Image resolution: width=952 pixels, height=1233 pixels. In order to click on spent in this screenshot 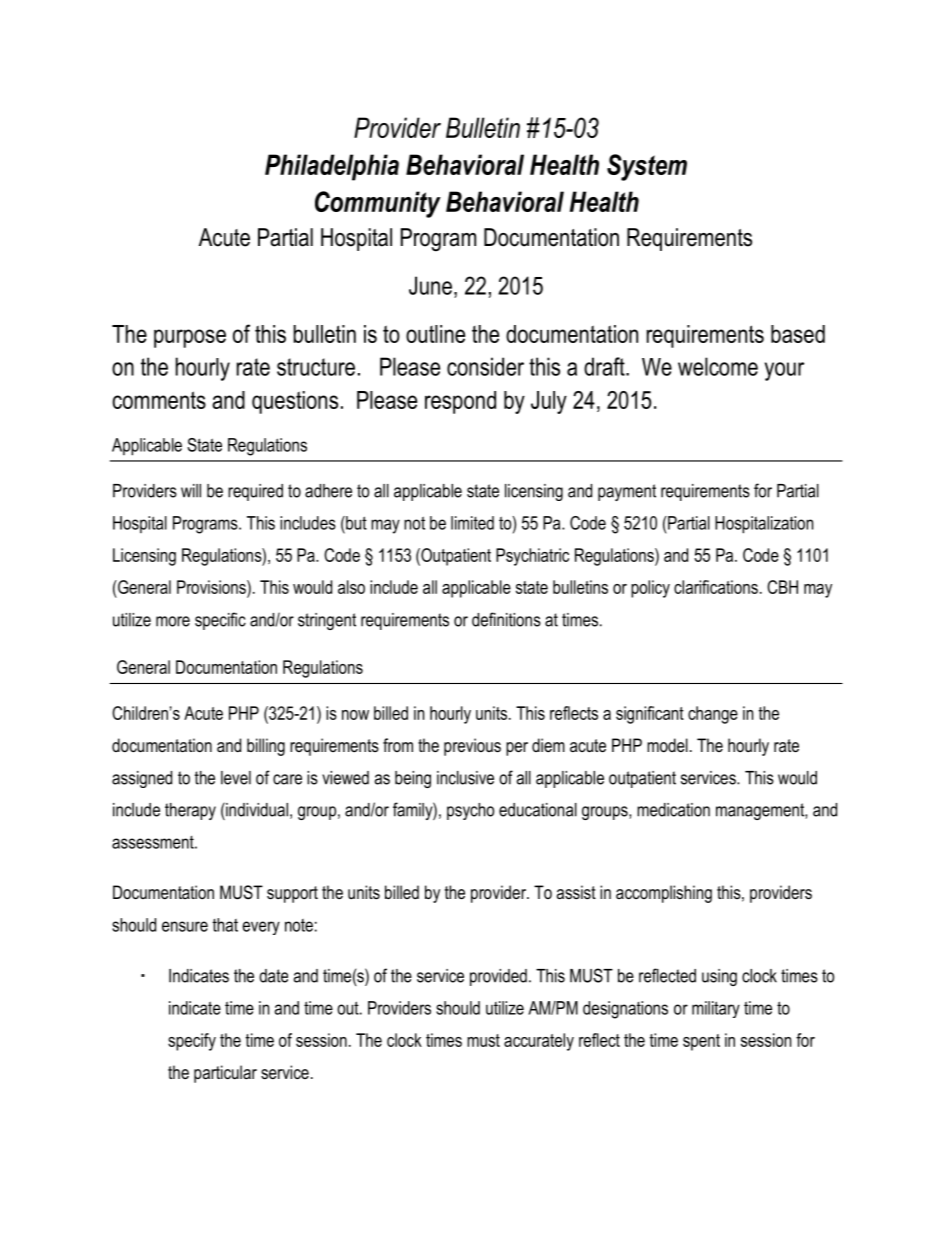, I will do `click(701, 1042)`.
